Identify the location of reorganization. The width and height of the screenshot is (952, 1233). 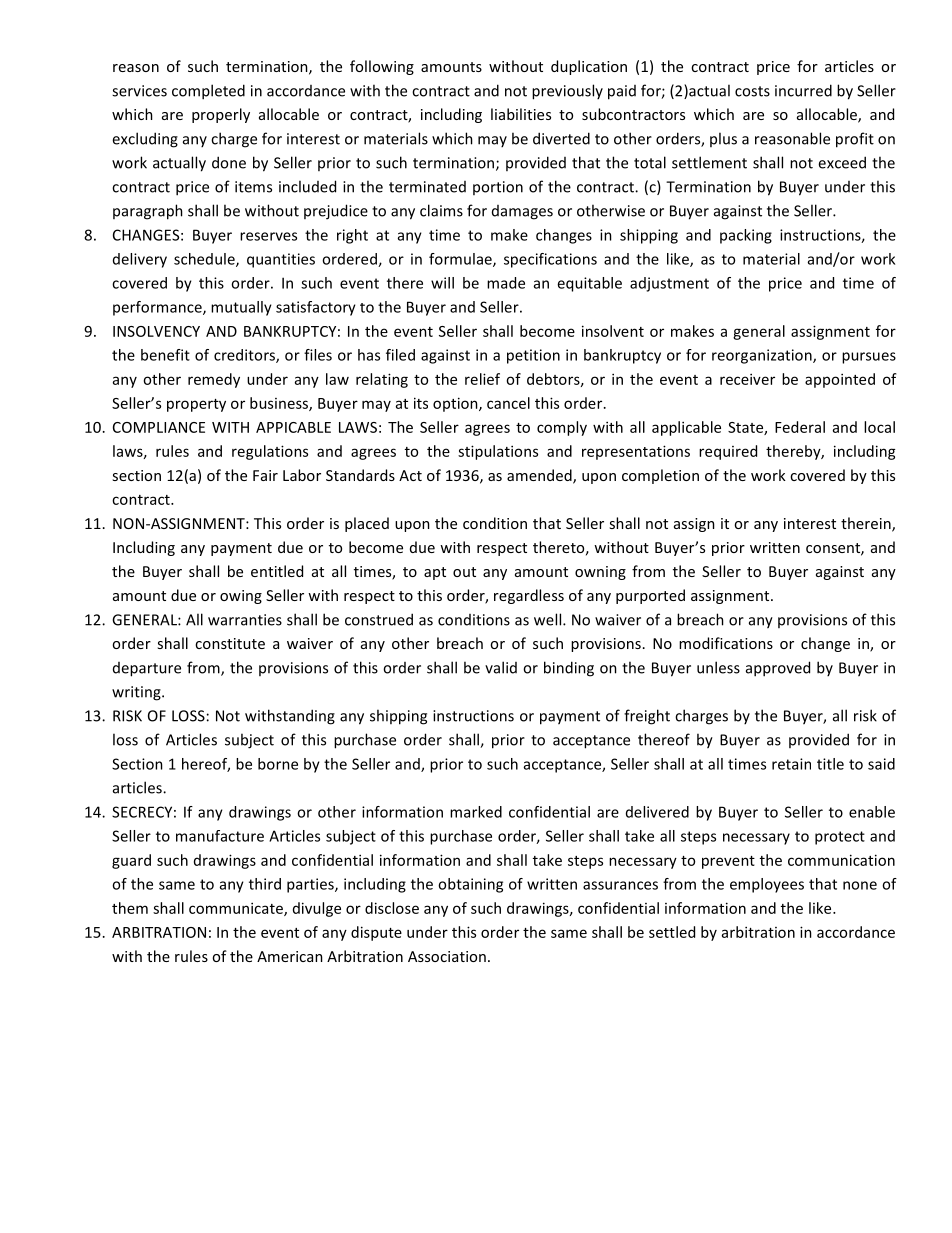
(763, 356).
